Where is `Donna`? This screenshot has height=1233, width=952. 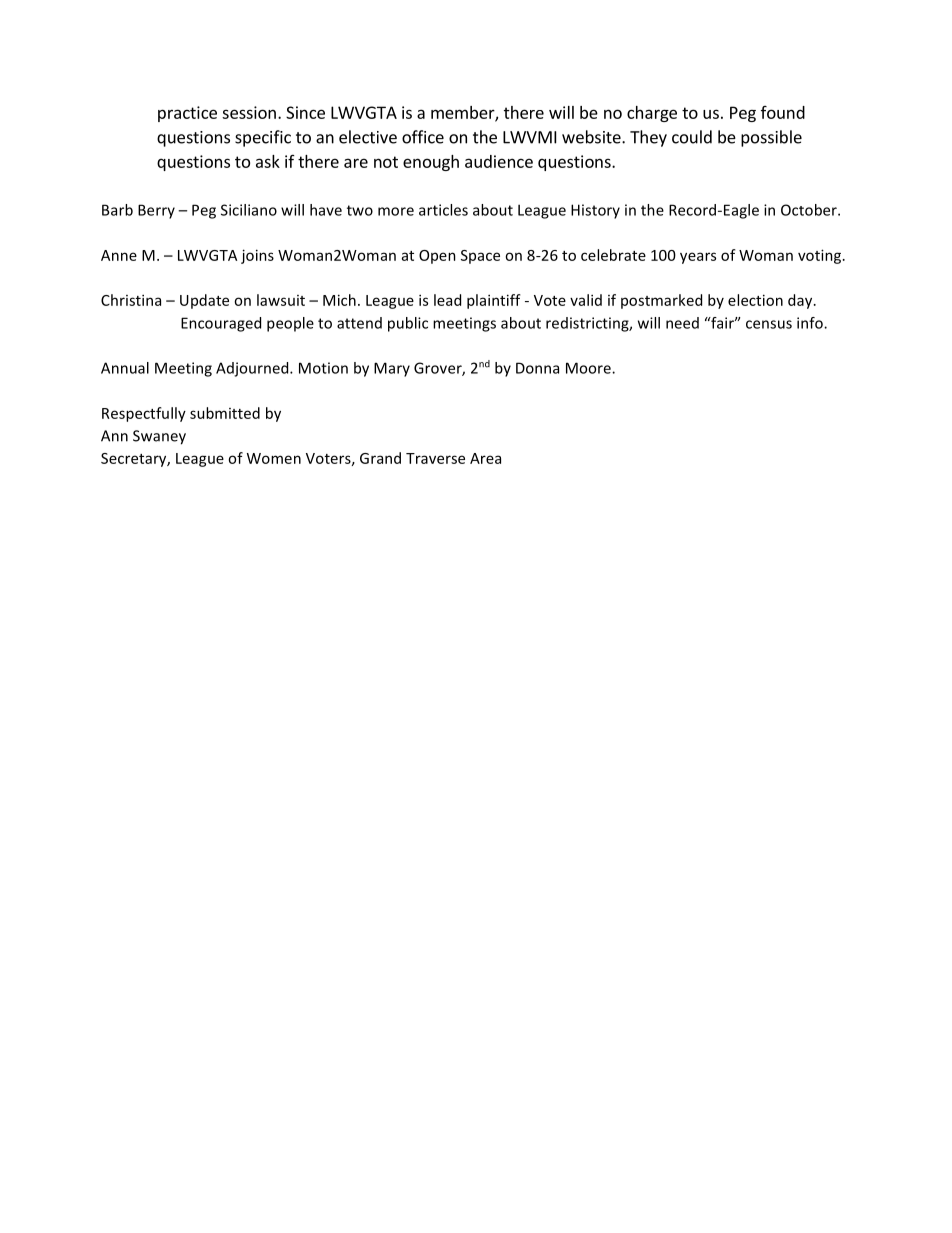
Donna is located at coordinates (537, 368).
